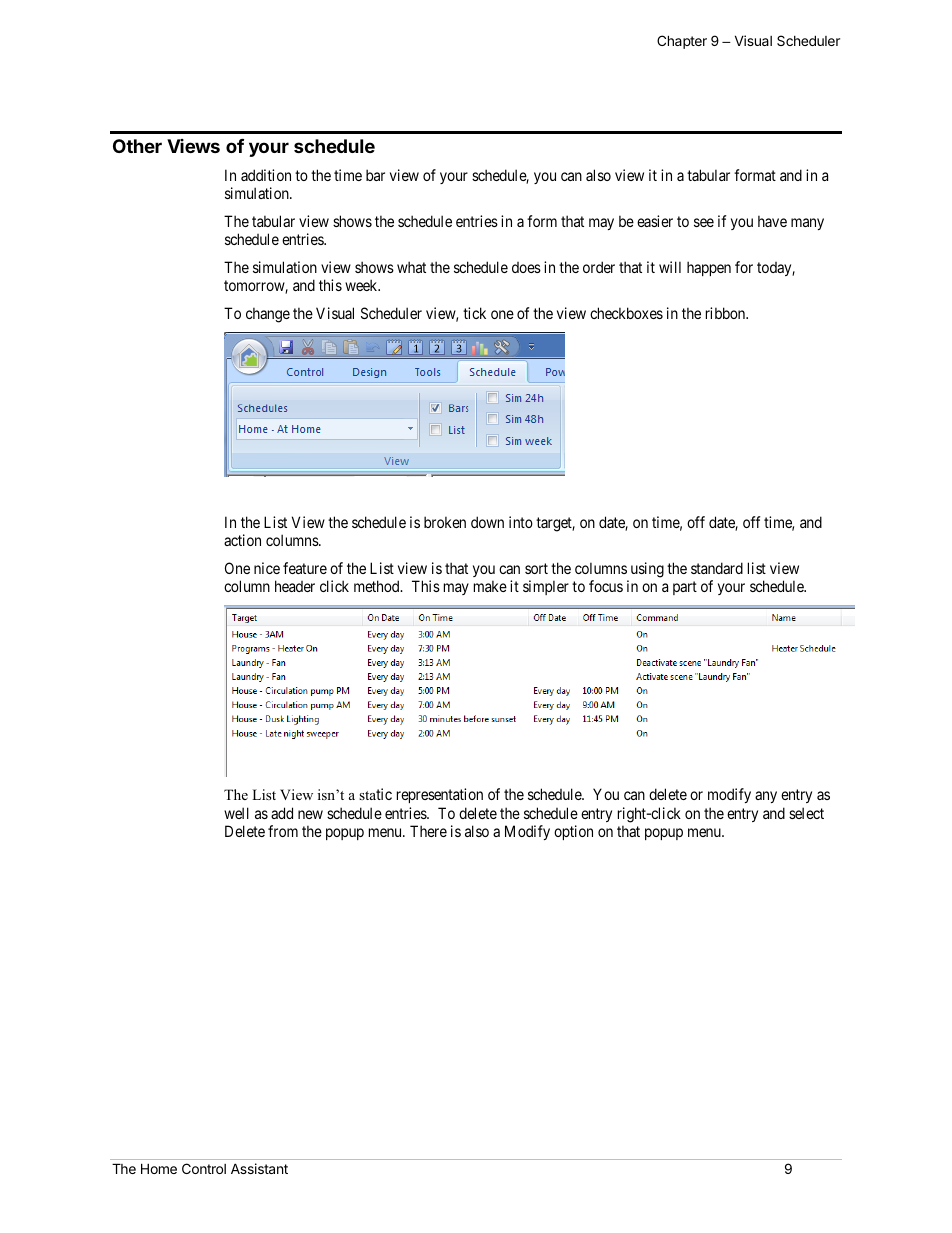  I want to click on well, so click(236, 813).
